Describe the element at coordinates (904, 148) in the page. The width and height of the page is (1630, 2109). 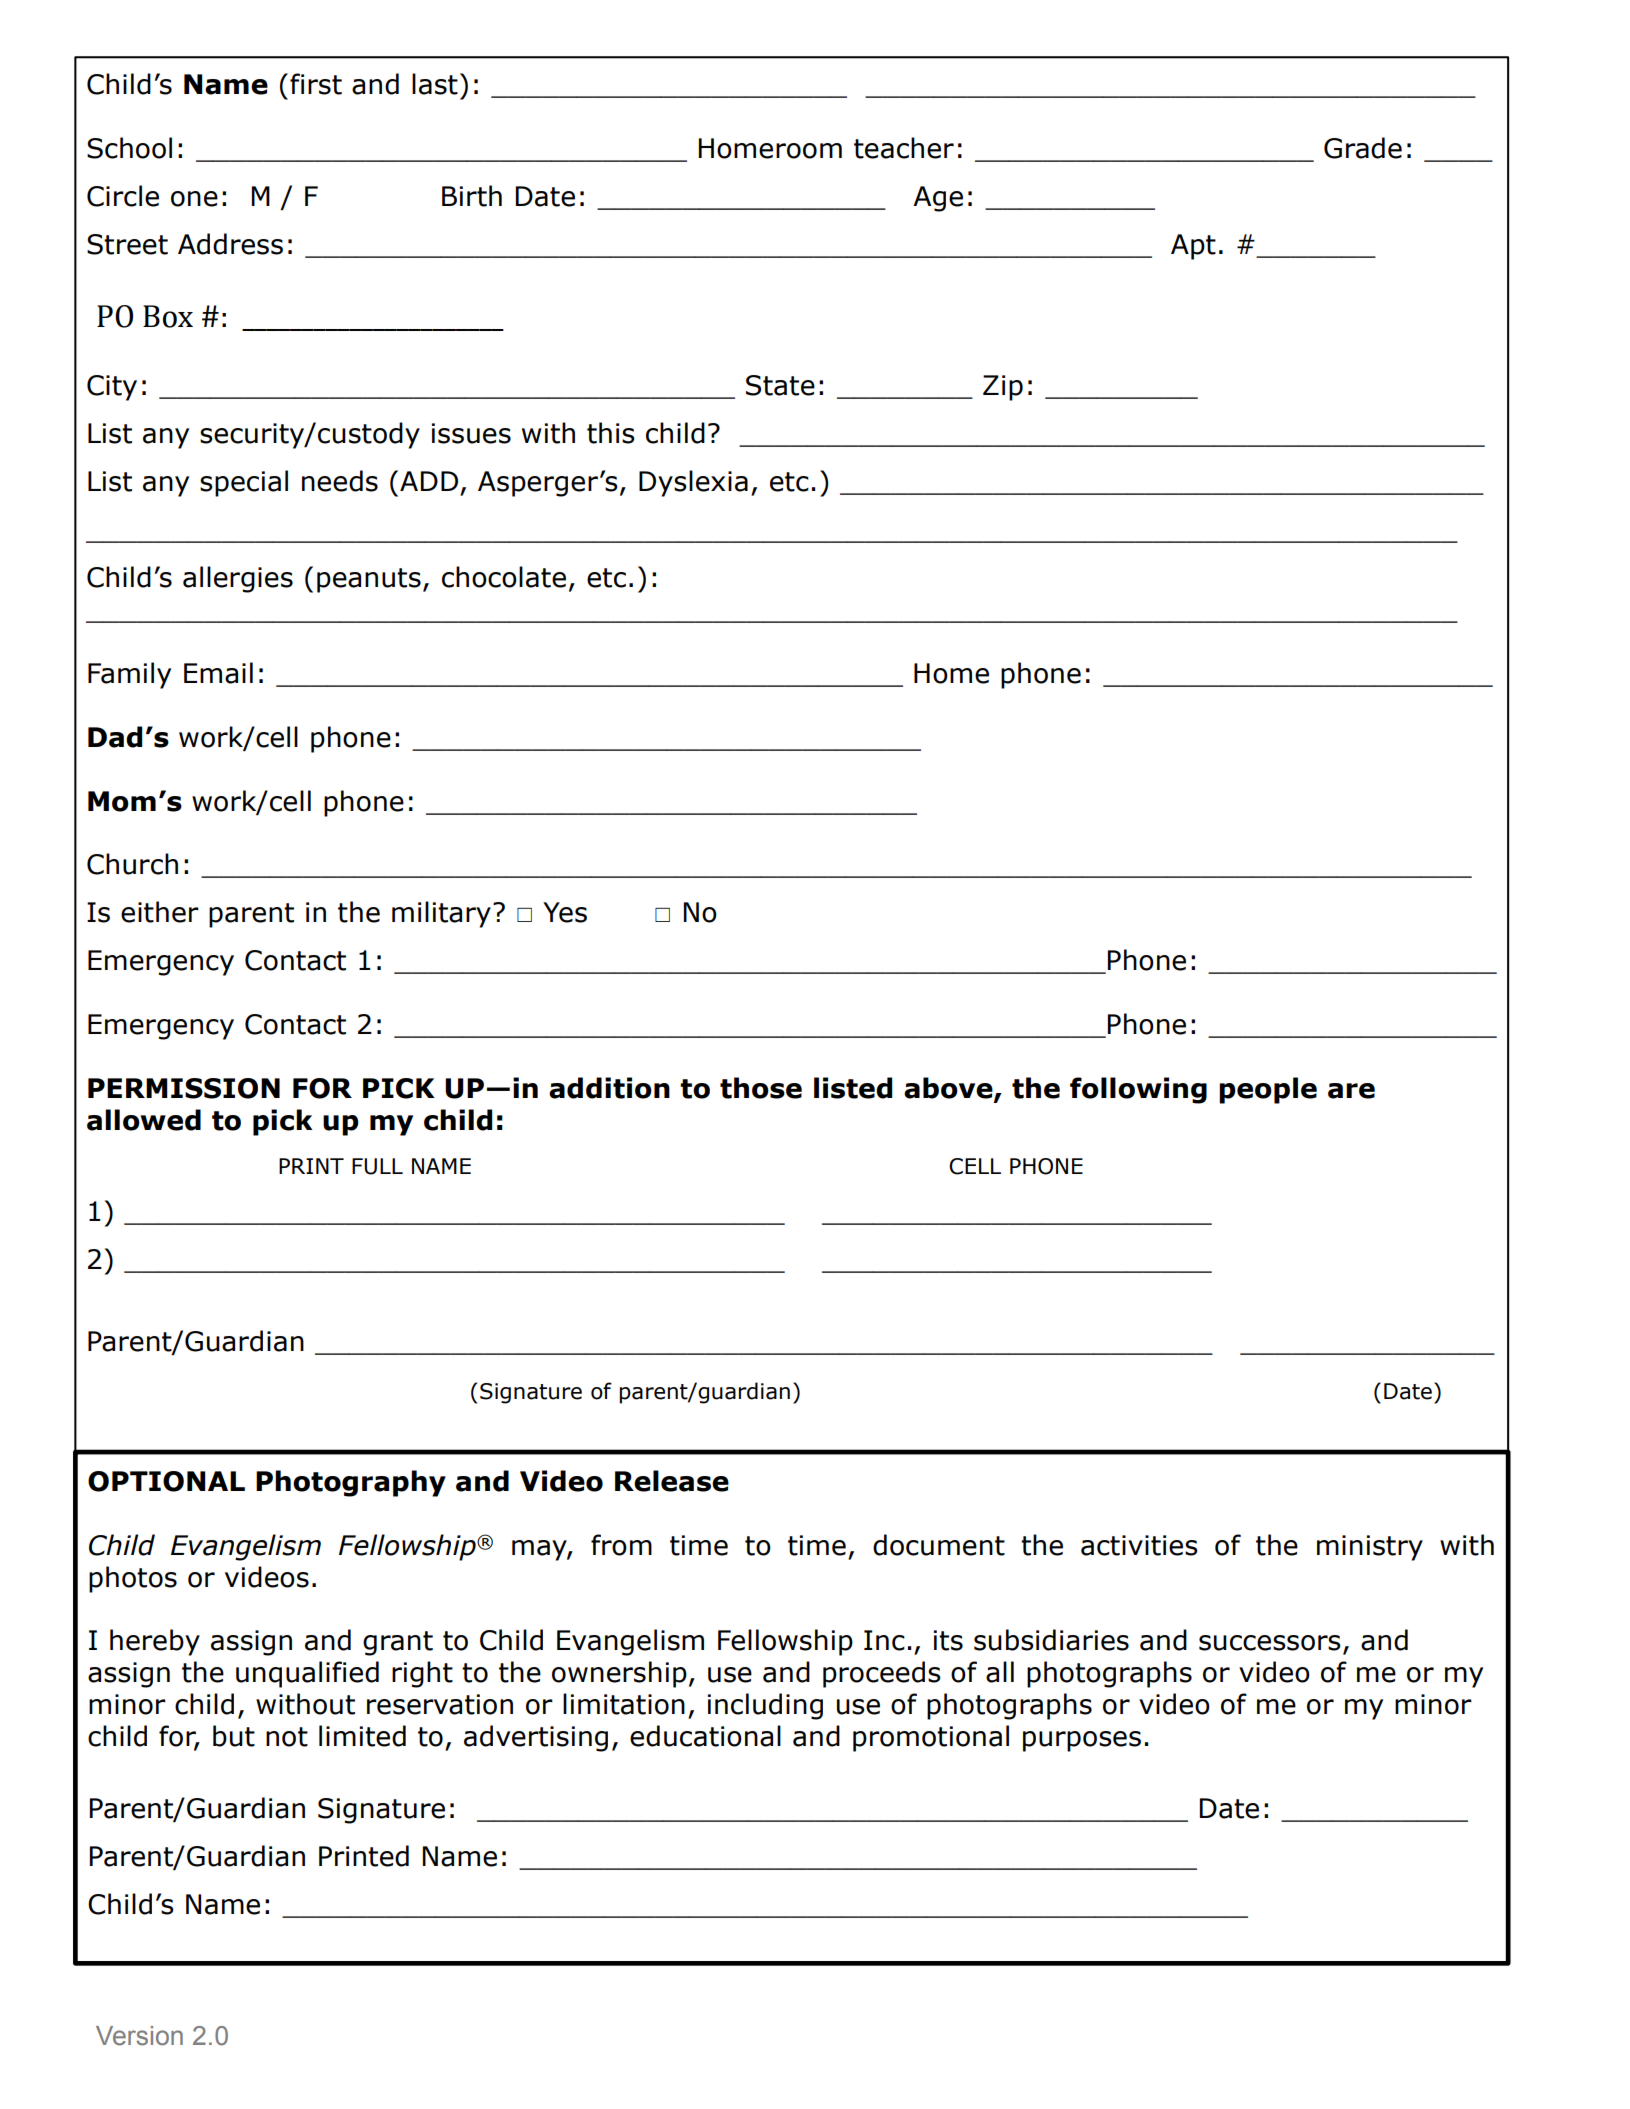
I see `teacher` at that location.
